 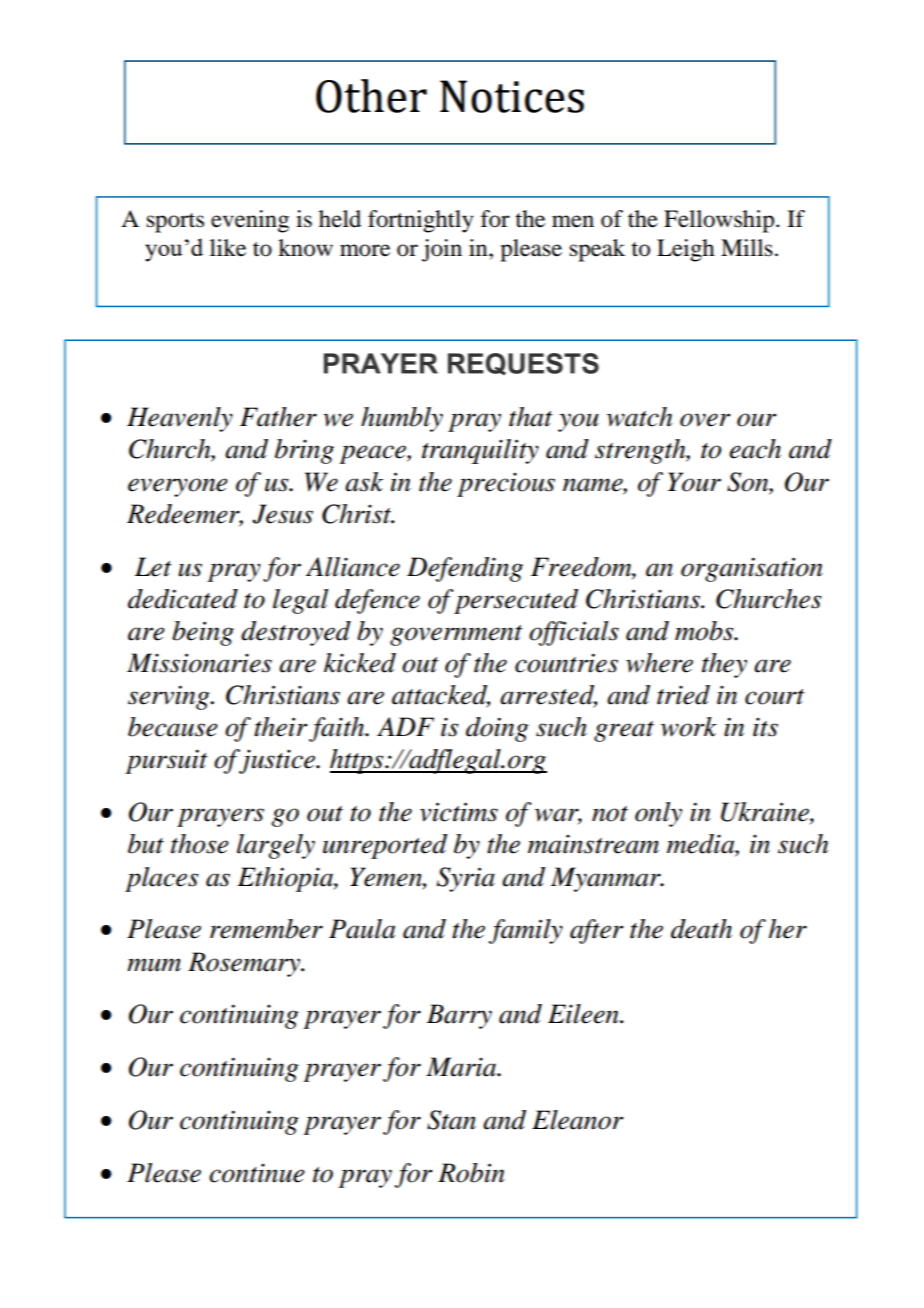 I want to click on everyone, so click(x=178, y=487).
